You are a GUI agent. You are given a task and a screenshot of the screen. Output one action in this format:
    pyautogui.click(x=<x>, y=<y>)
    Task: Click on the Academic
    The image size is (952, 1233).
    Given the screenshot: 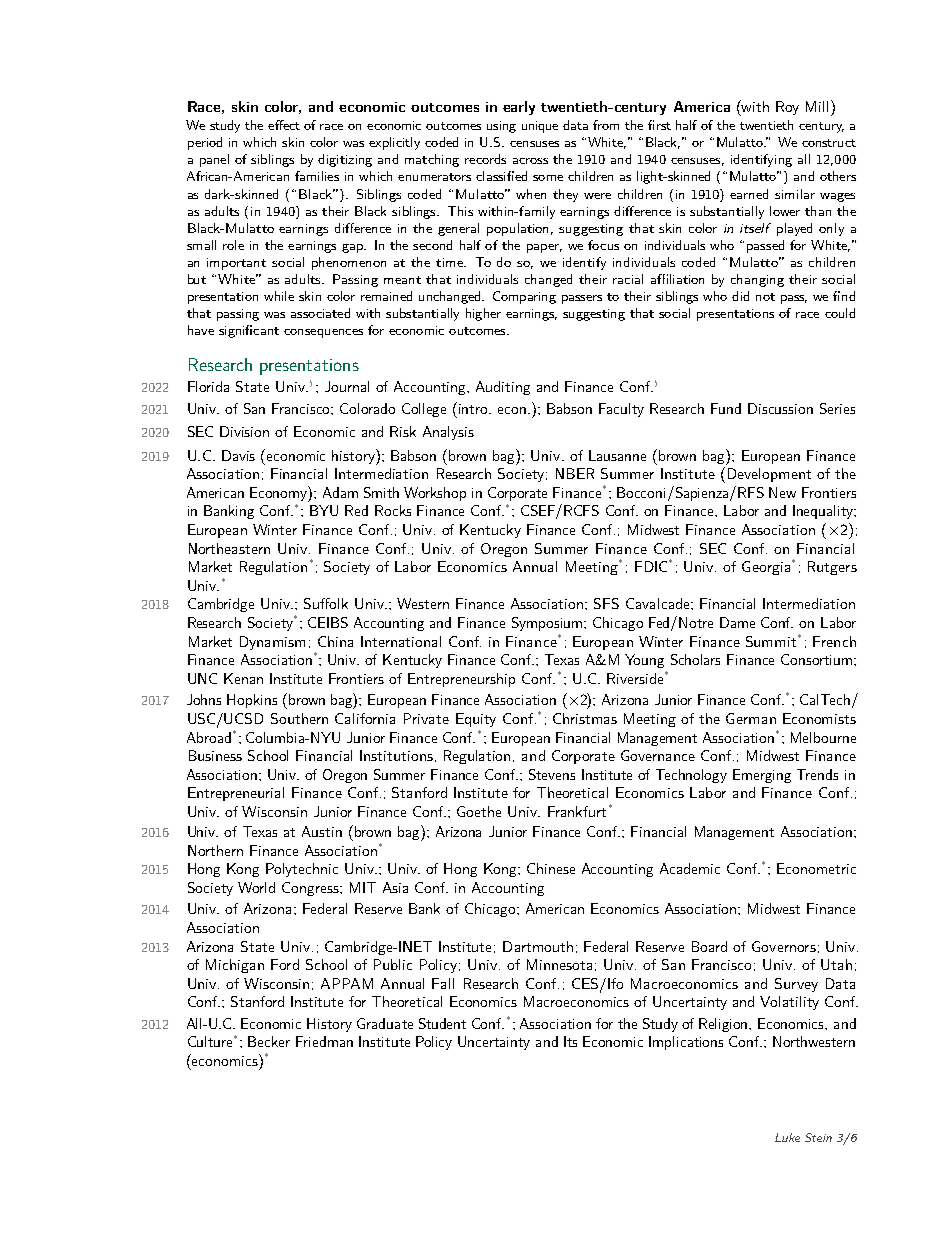 What is the action you would take?
    pyautogui.click(x=690, y=868)
